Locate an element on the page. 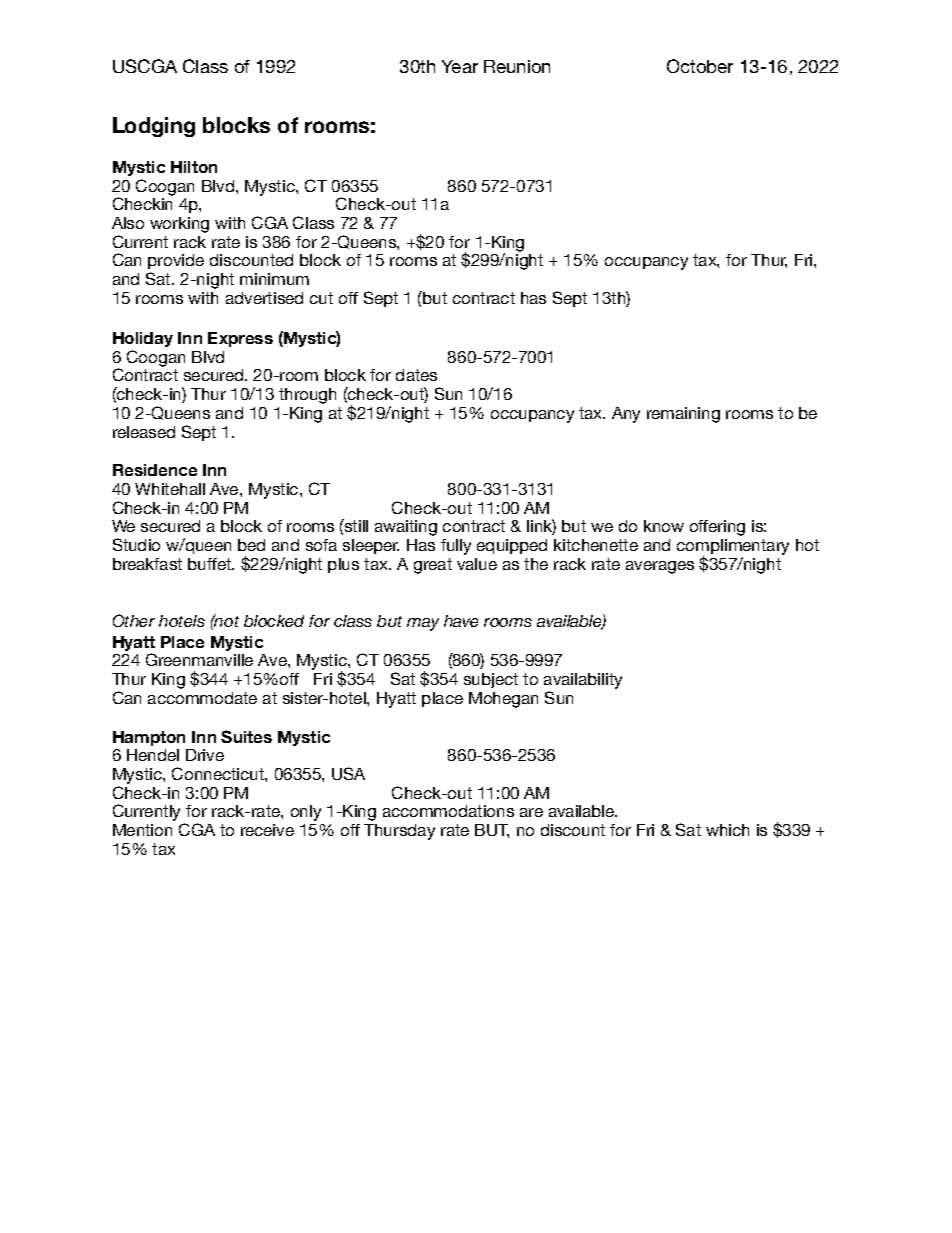 This image has height=1233, width=952. which is located at coordinates (727, 830).
